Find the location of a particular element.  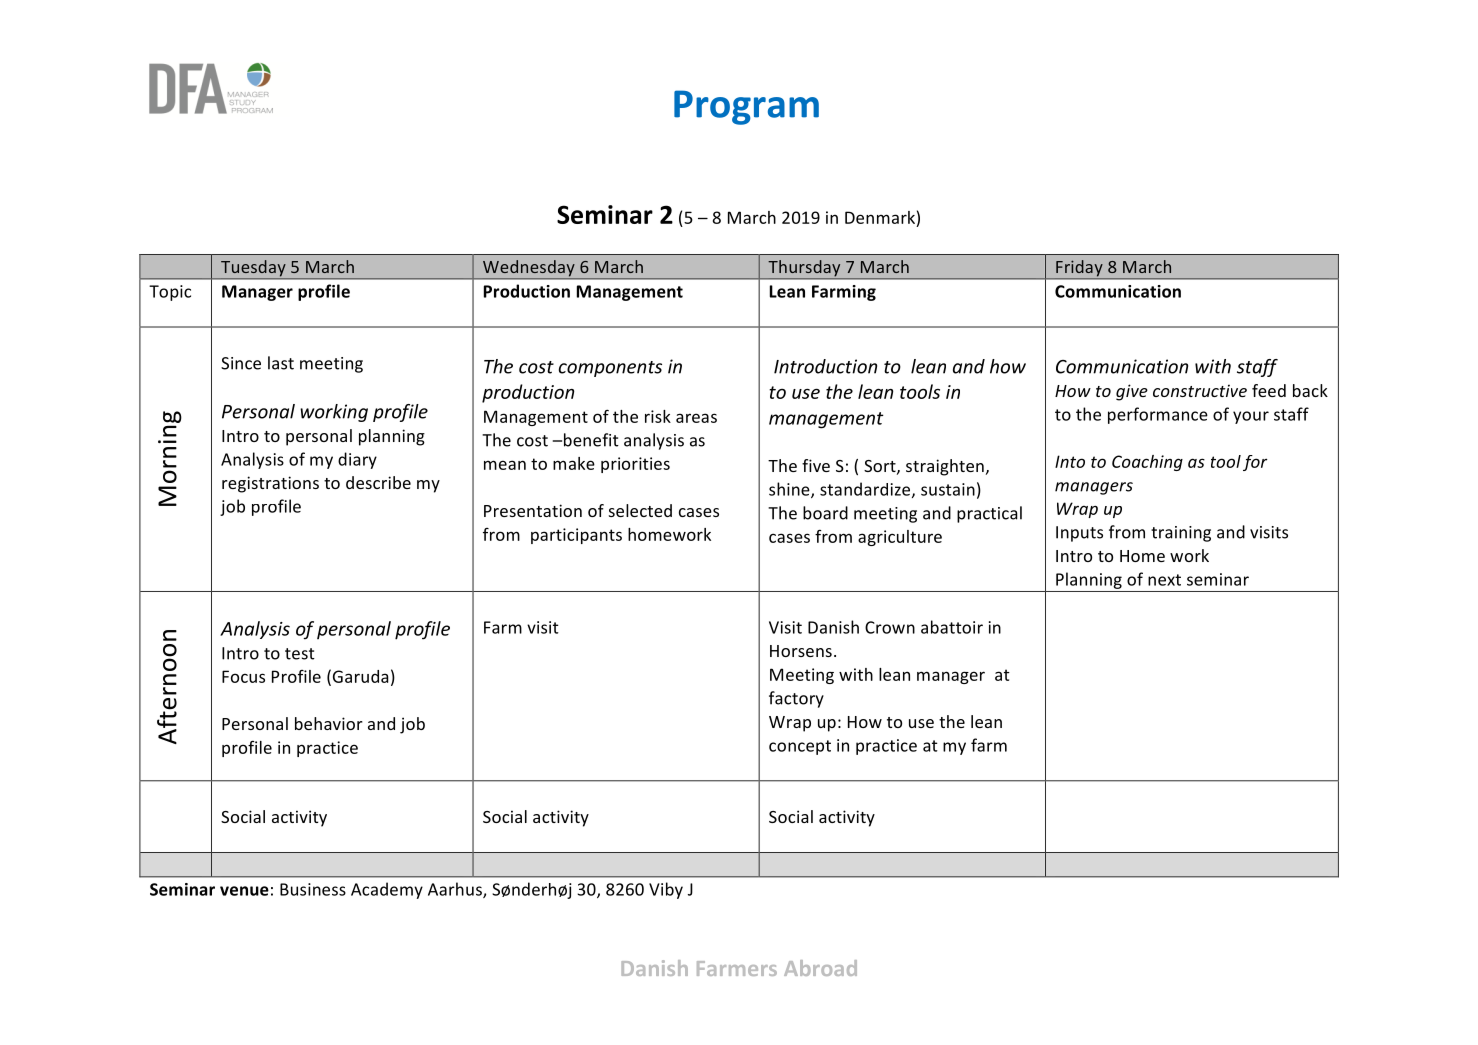

training is located at coordinates (1181, 534).
